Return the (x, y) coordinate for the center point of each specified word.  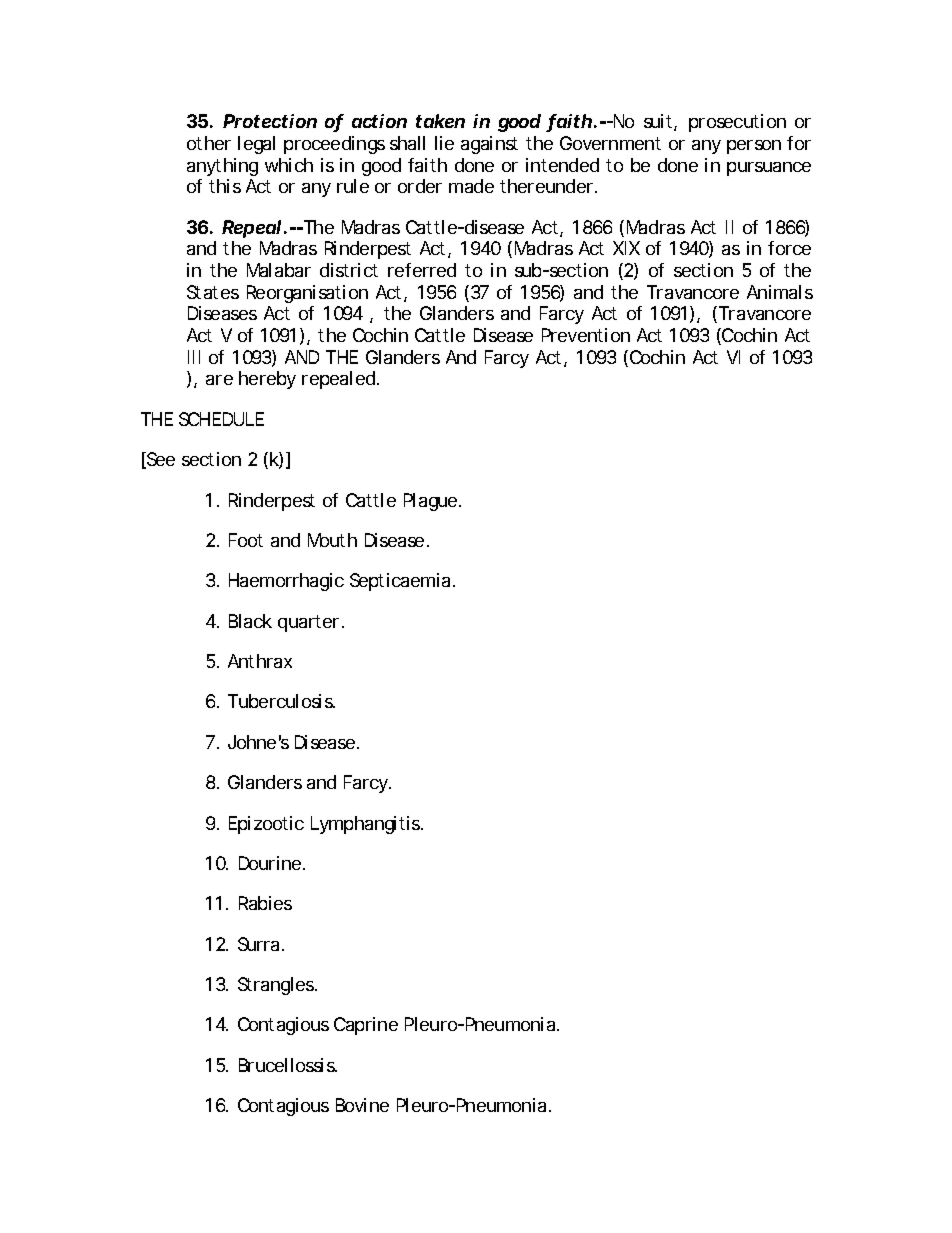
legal (256, 145)
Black (250, 621)
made (471, 186)
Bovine (362, 1105)
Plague (432, 502)
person (754, 147)
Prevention (586, 335)
